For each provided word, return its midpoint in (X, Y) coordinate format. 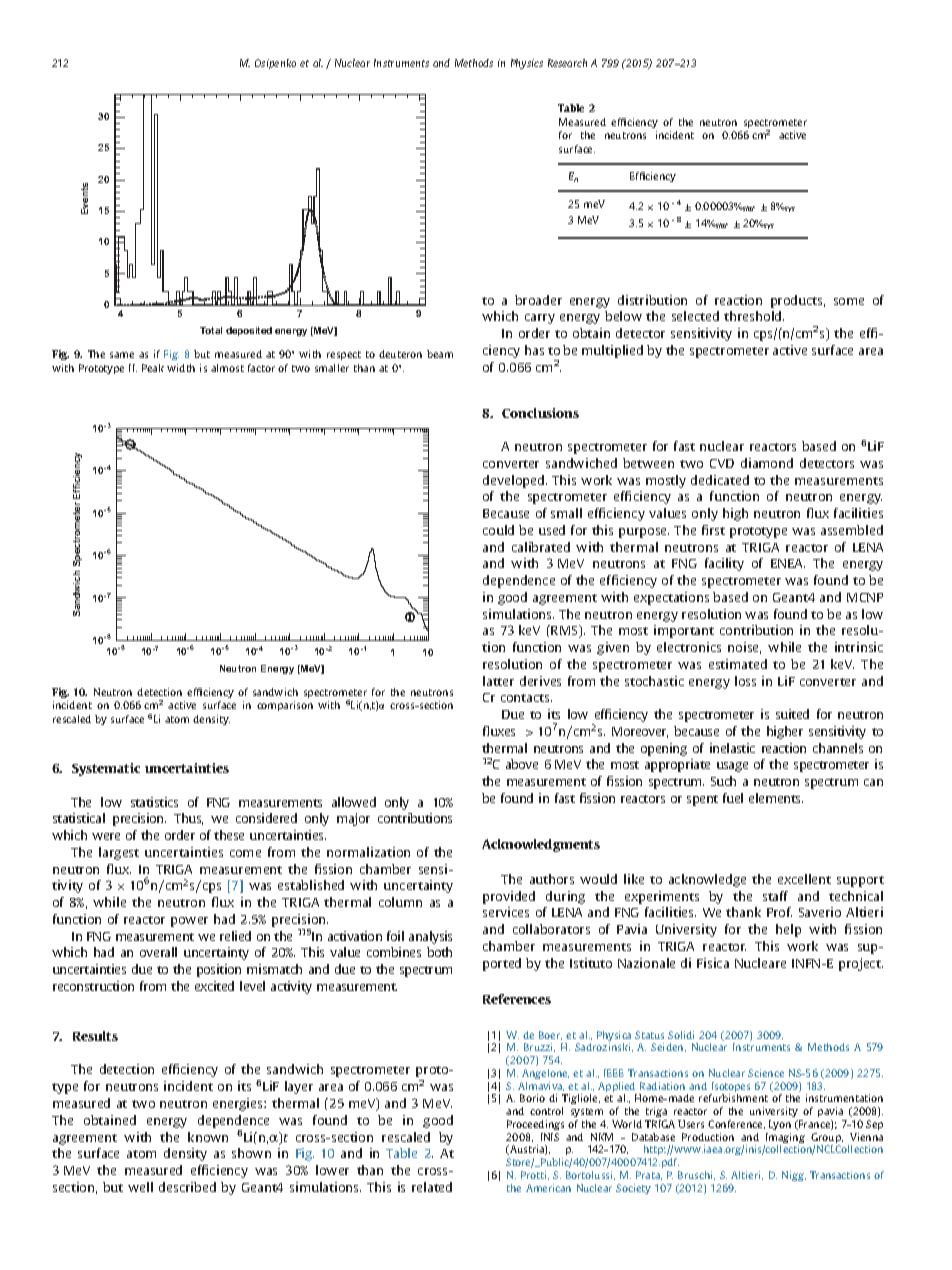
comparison (285, 706)
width (181, 368)
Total (211, 330)
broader (538, 300)
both (439, 952)
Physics (527, 64)
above (522, 764)
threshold (754, 316)
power (189, 922)
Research (567, 63)
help (788, 930)
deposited (249, 331)
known (208, 1137)
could (498, 530)
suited (792, 714)
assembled (852, 530)
